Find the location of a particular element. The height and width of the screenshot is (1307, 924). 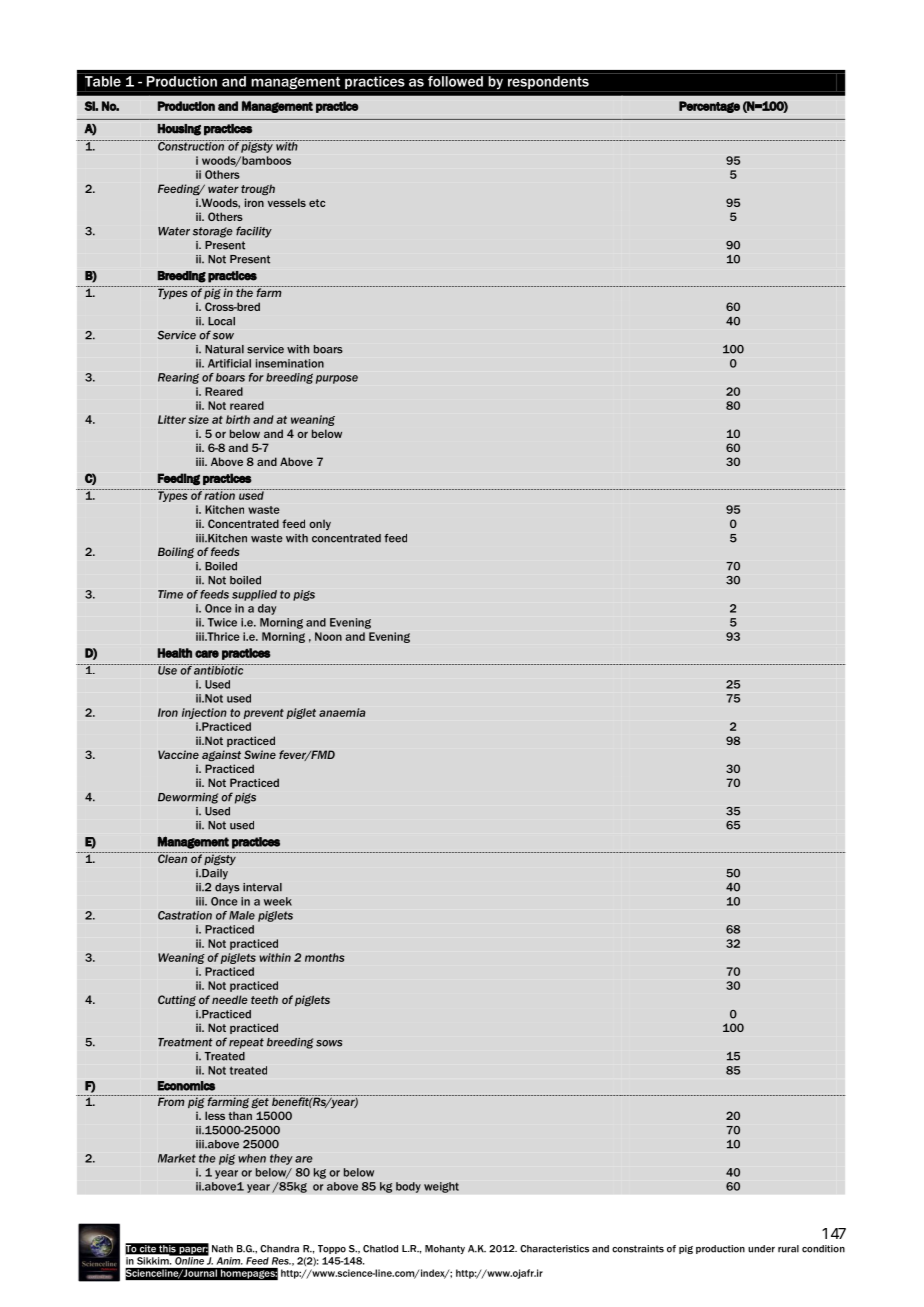

Local is located at coordinates (221, 321).
